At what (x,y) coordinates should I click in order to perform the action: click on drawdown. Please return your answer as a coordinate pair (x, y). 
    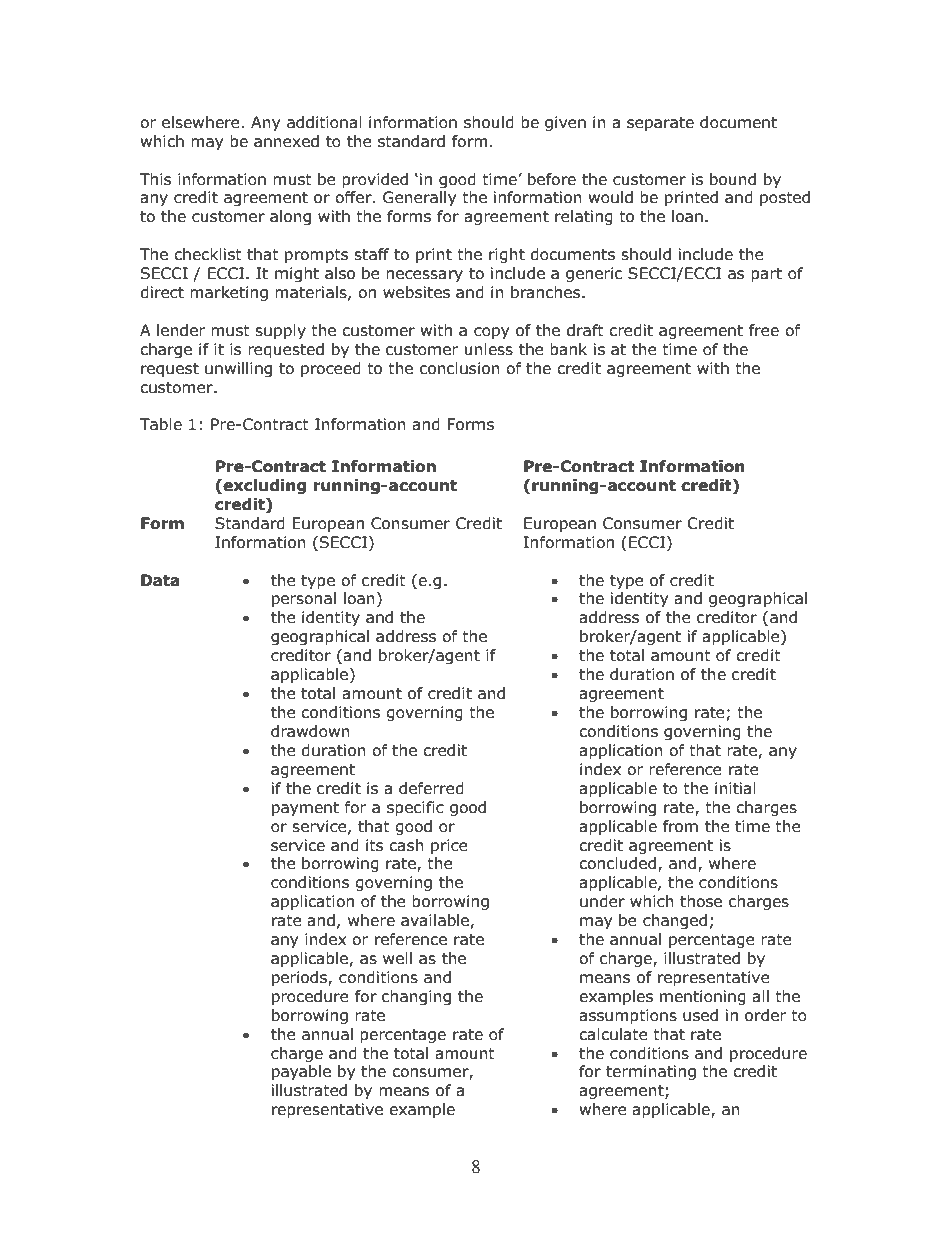
    Looking at the image, I should click on (310, 731).
